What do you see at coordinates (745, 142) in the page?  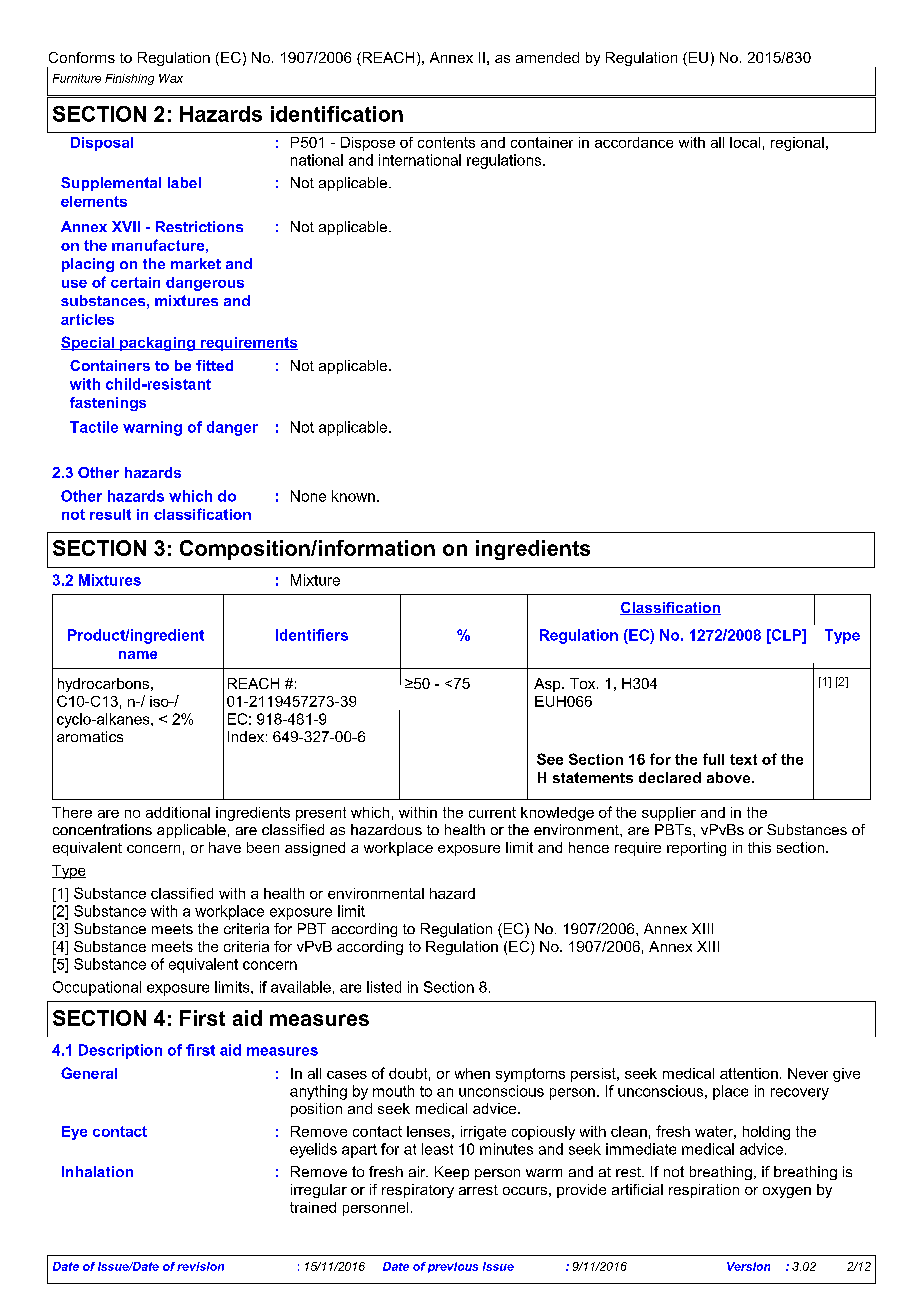 I see `local` at bounding box center [745, 142].
